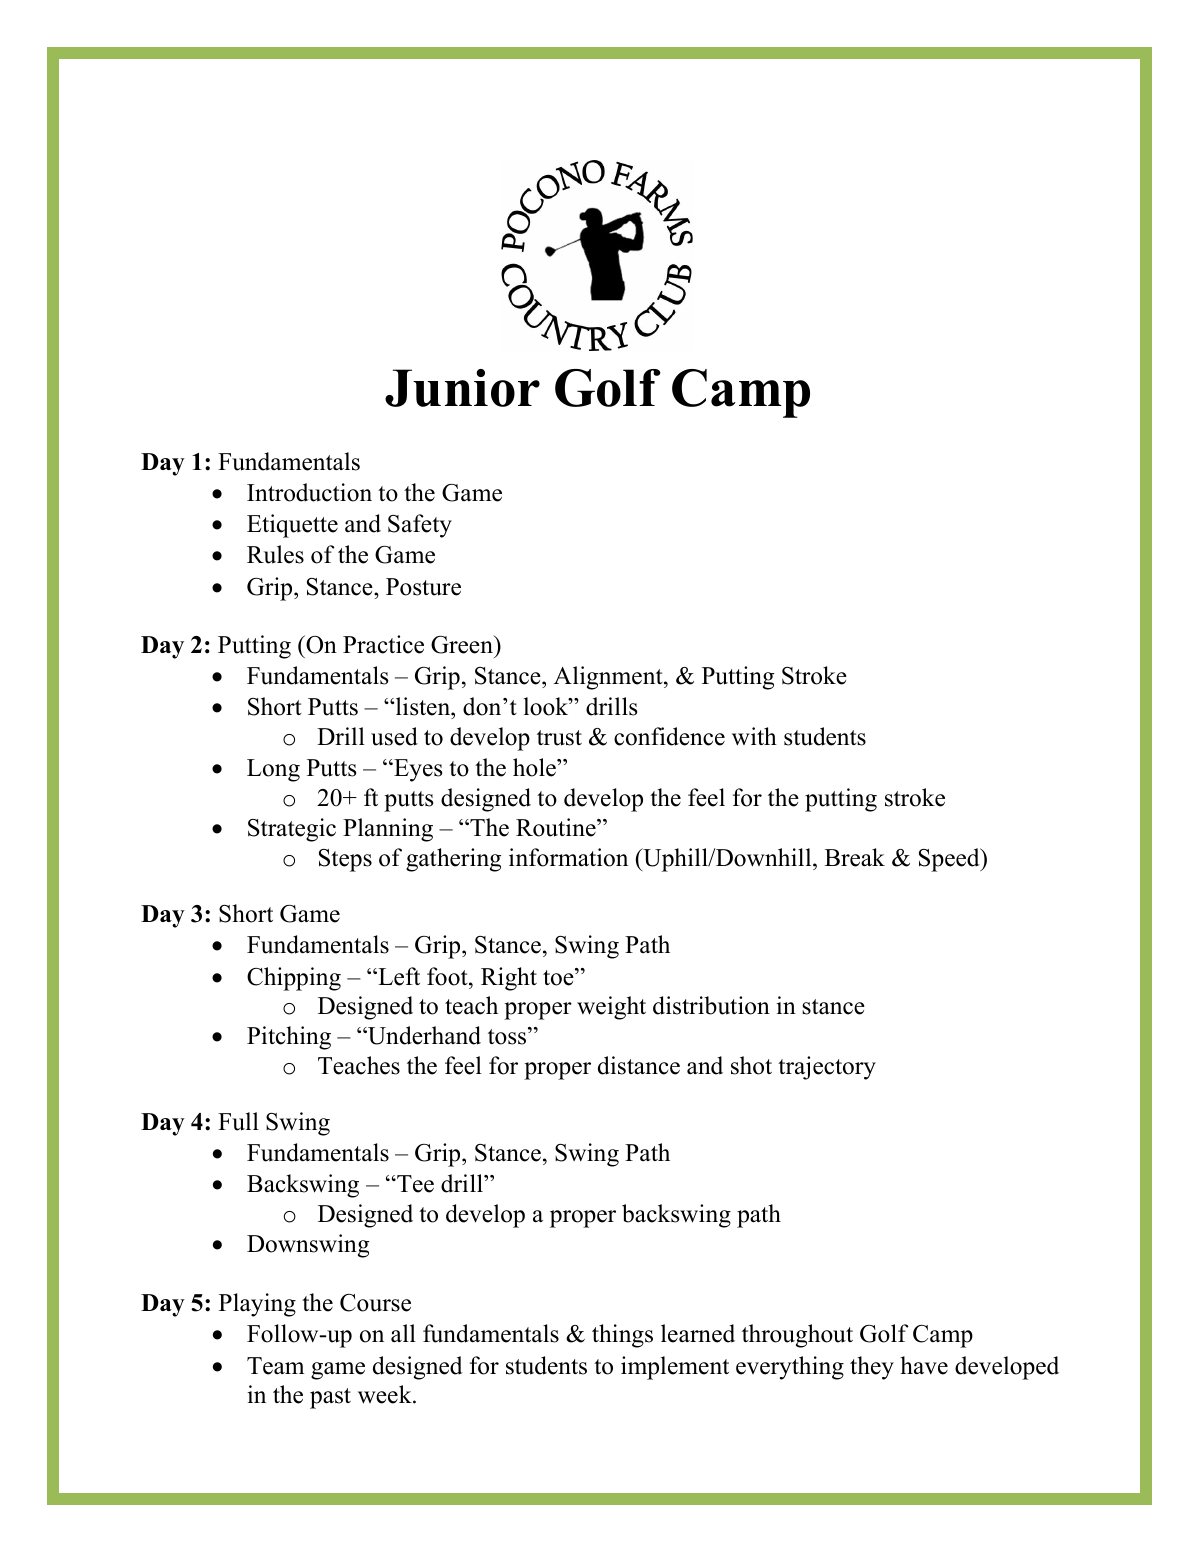 This screenshot has height=1552, width=1199. Describe the element at coordinates (872, 1368) in the screenshot. I see `they` at that location.
